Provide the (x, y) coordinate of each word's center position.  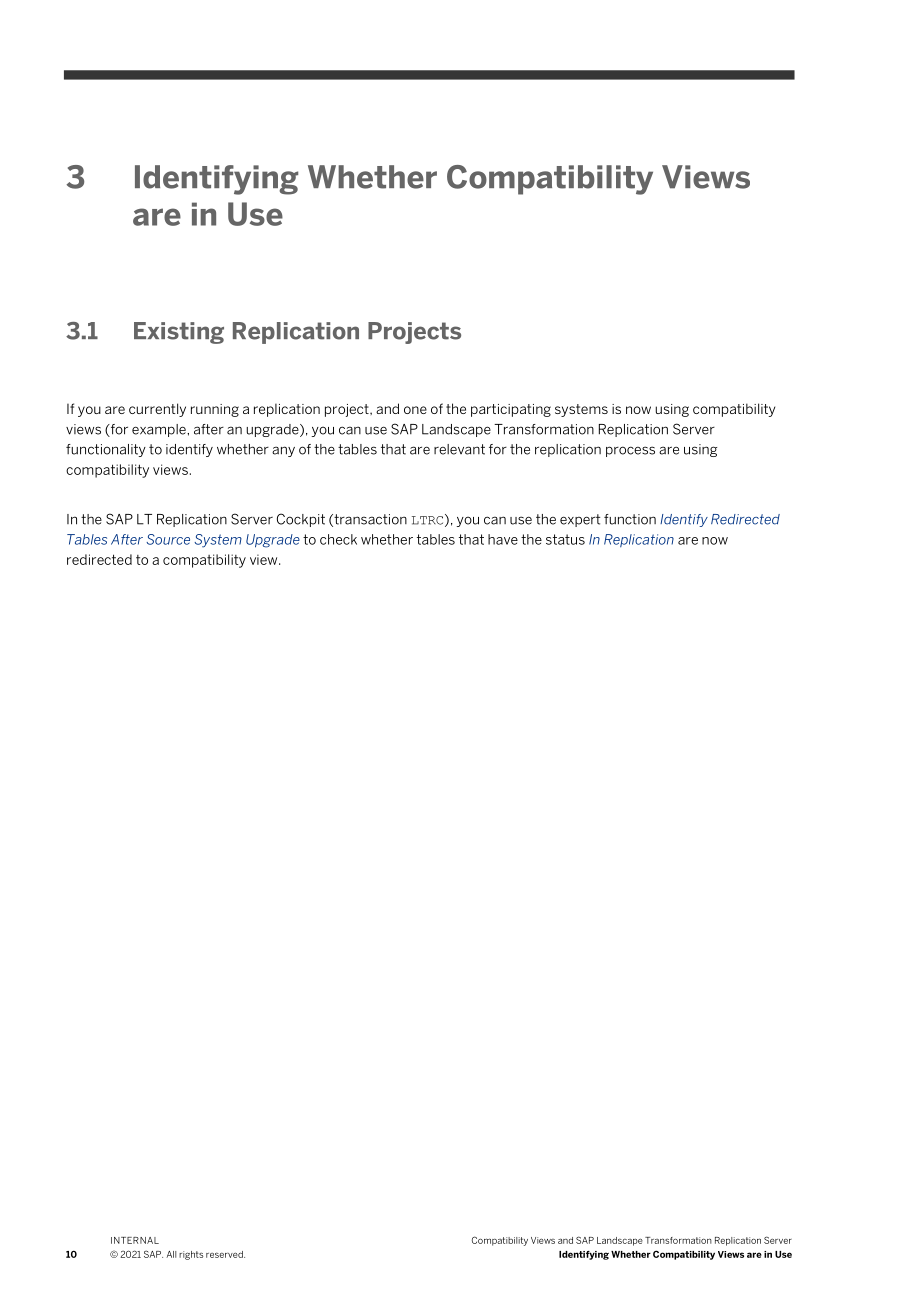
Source (168, 539)
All (171, 1254)
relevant (459, 449)
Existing (179, 333)
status (565, 539)
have (503, 539)
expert (580, 520)
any (283, 451)
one (415, 410)
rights (191, 1255)
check (338, 539)
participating (511, 410)
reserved (225, 1254)
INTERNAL (135, 1240)
